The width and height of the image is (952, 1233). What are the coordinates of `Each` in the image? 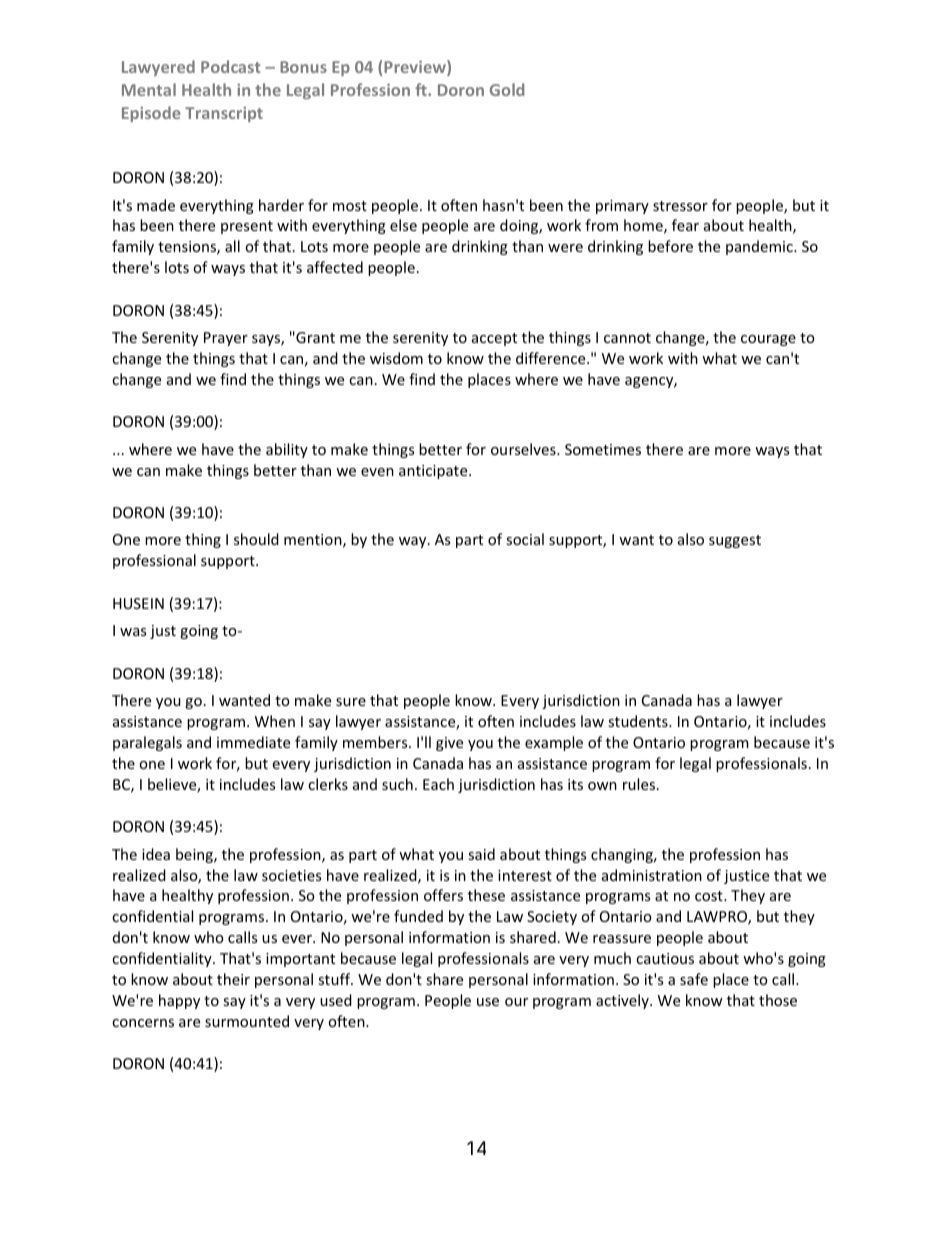 It's located at (438, 784).
